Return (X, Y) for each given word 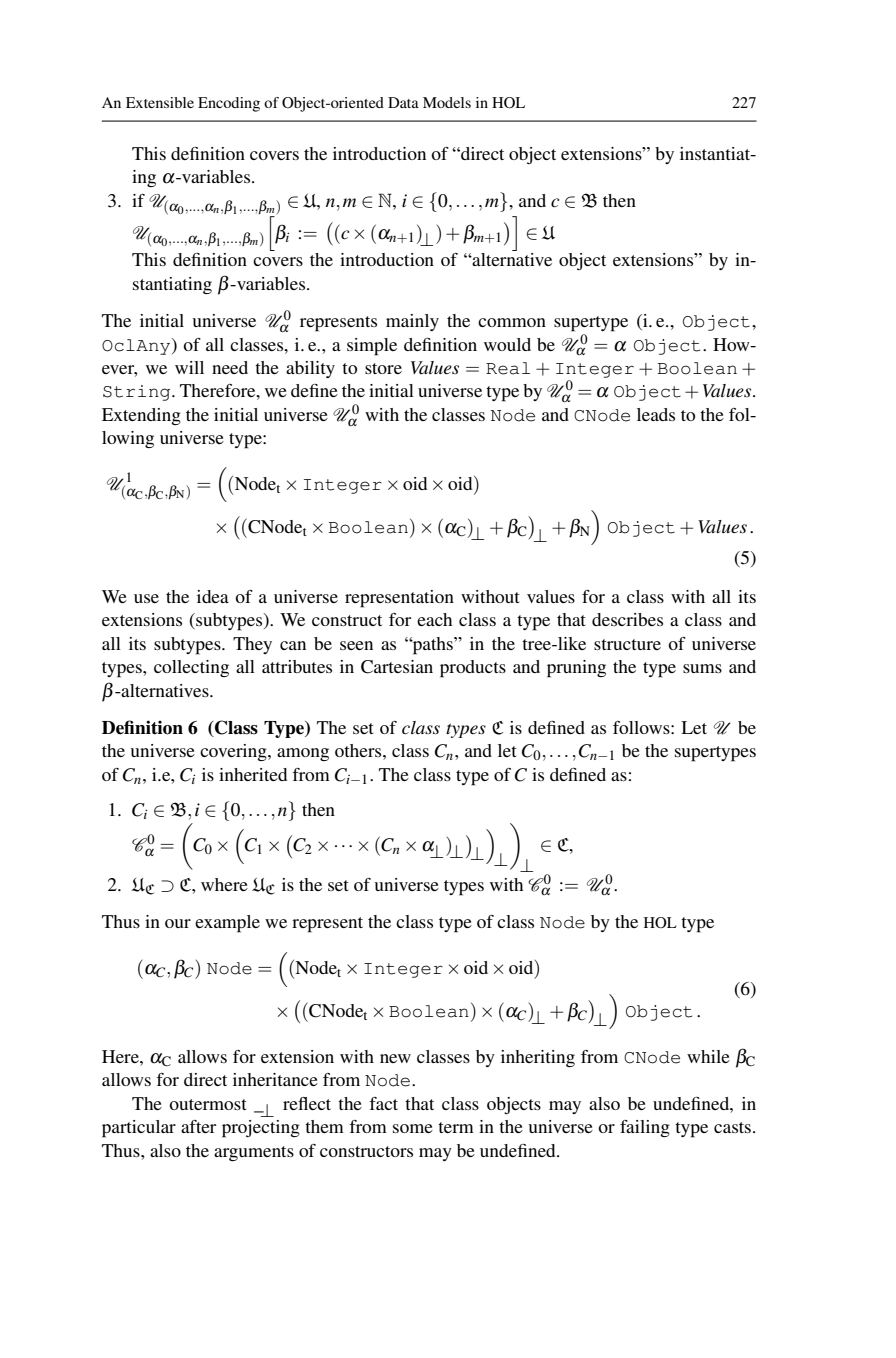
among (303, 754)
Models (447, 102)
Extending (141, 416)
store (383, 368)
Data (403, 102)
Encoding (229, 104)
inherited (253, 774)
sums (702, 668)
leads (656, 414)
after (198, 1126)
